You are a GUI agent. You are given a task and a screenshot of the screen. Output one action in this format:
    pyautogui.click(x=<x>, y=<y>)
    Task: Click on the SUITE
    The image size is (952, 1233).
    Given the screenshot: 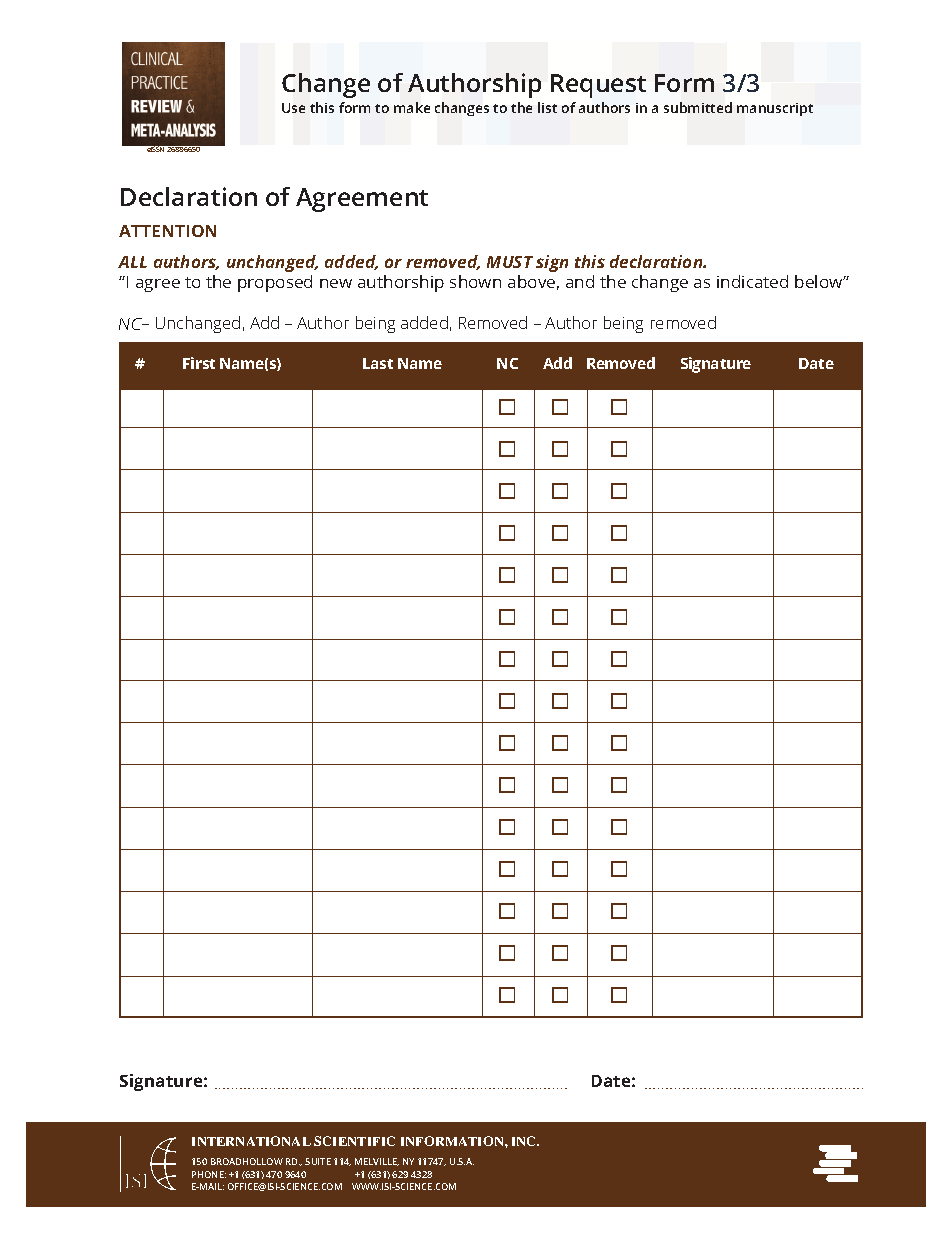 What is the action you would take?
    pyautogui.click(x=318, y=1161)
